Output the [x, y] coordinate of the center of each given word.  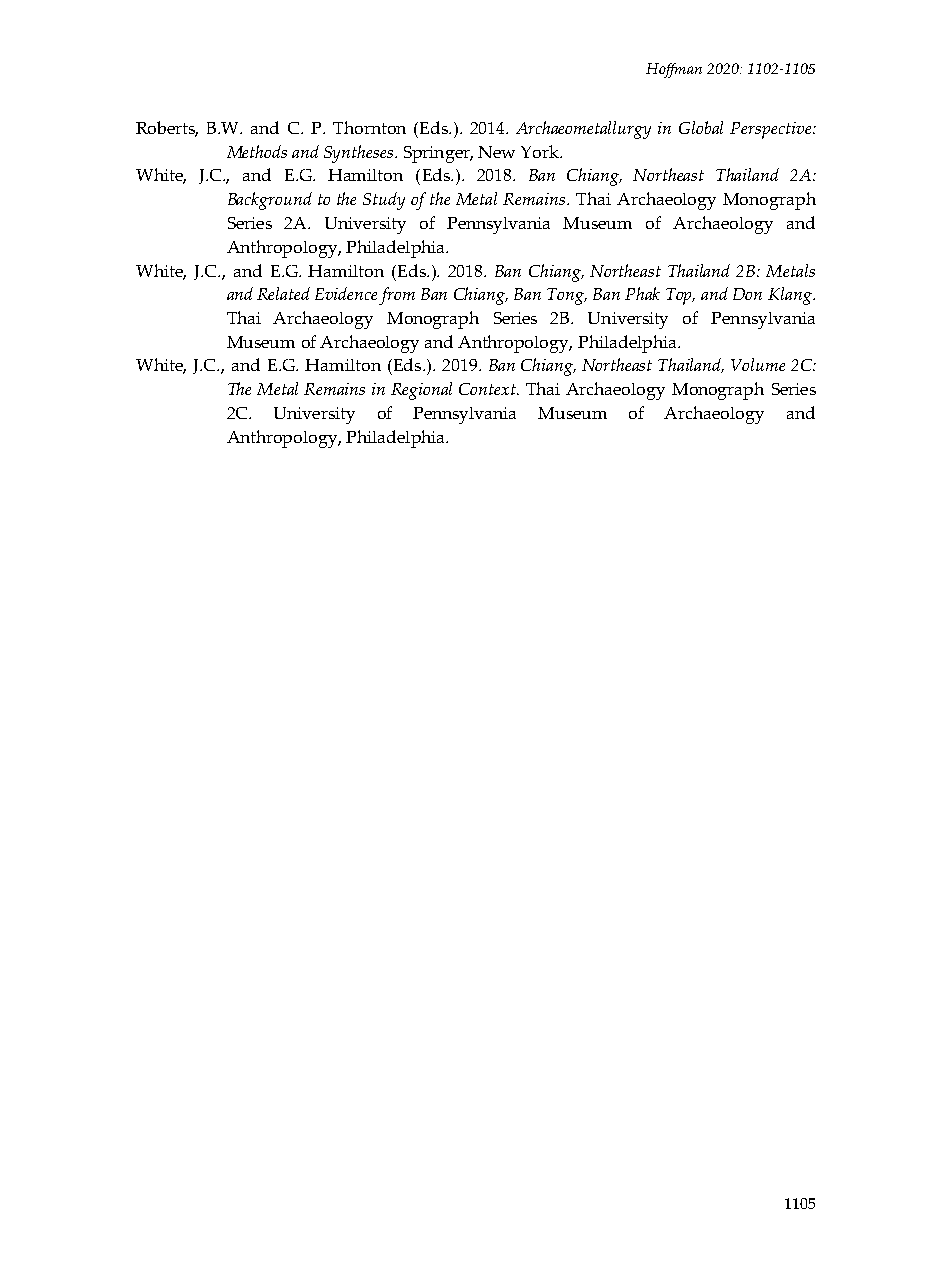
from [397, 296]
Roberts [167, 129]
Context [488, 389]
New [496, 152]
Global [701, 127]
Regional [421, 391]
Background [270, 201]
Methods [257, 151]
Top [680, 296]
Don [747, 294]
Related [283, 293]
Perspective [772, 130]
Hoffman [674, 70]
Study [384, 201]
